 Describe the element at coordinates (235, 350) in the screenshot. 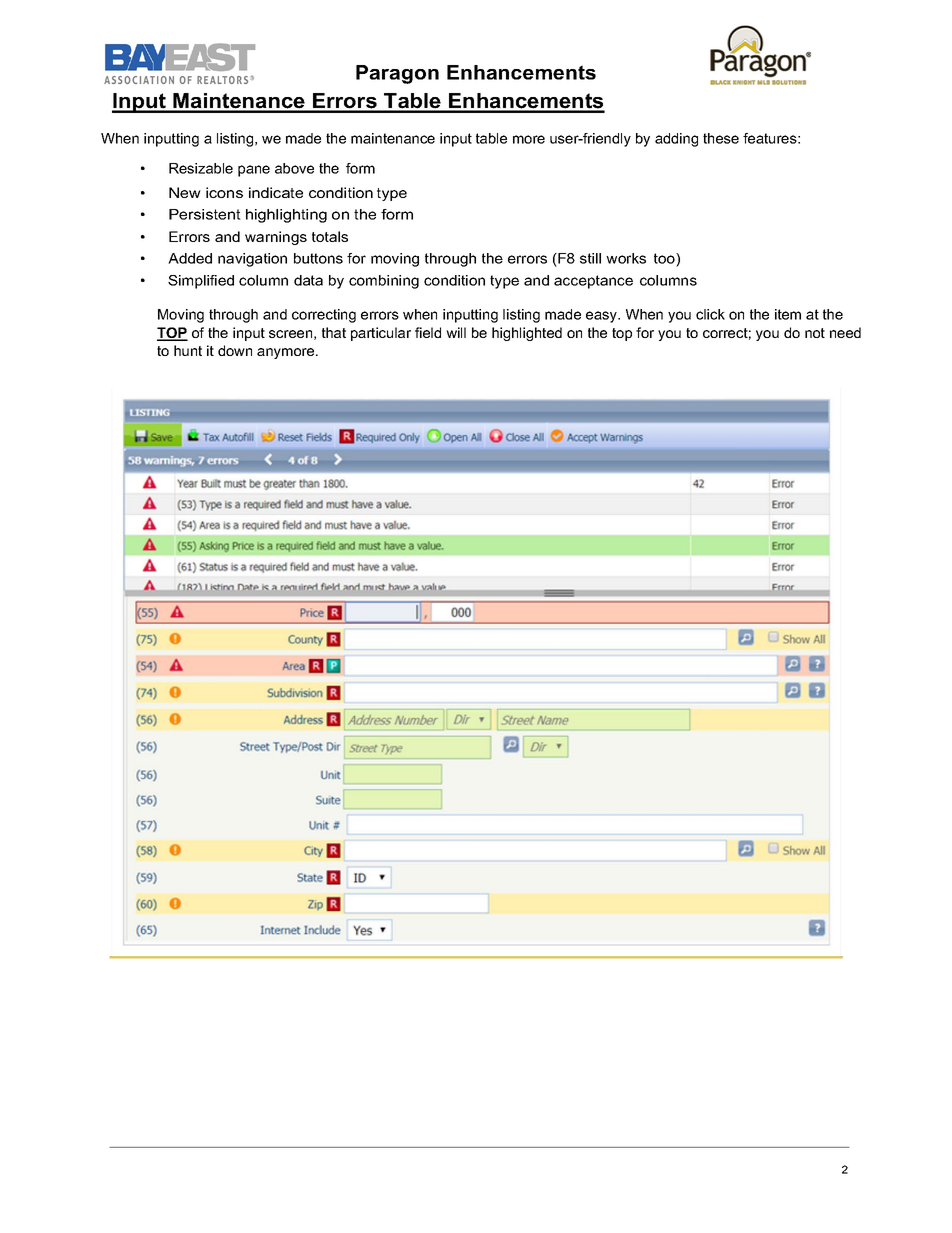

I see `down` at that location.
